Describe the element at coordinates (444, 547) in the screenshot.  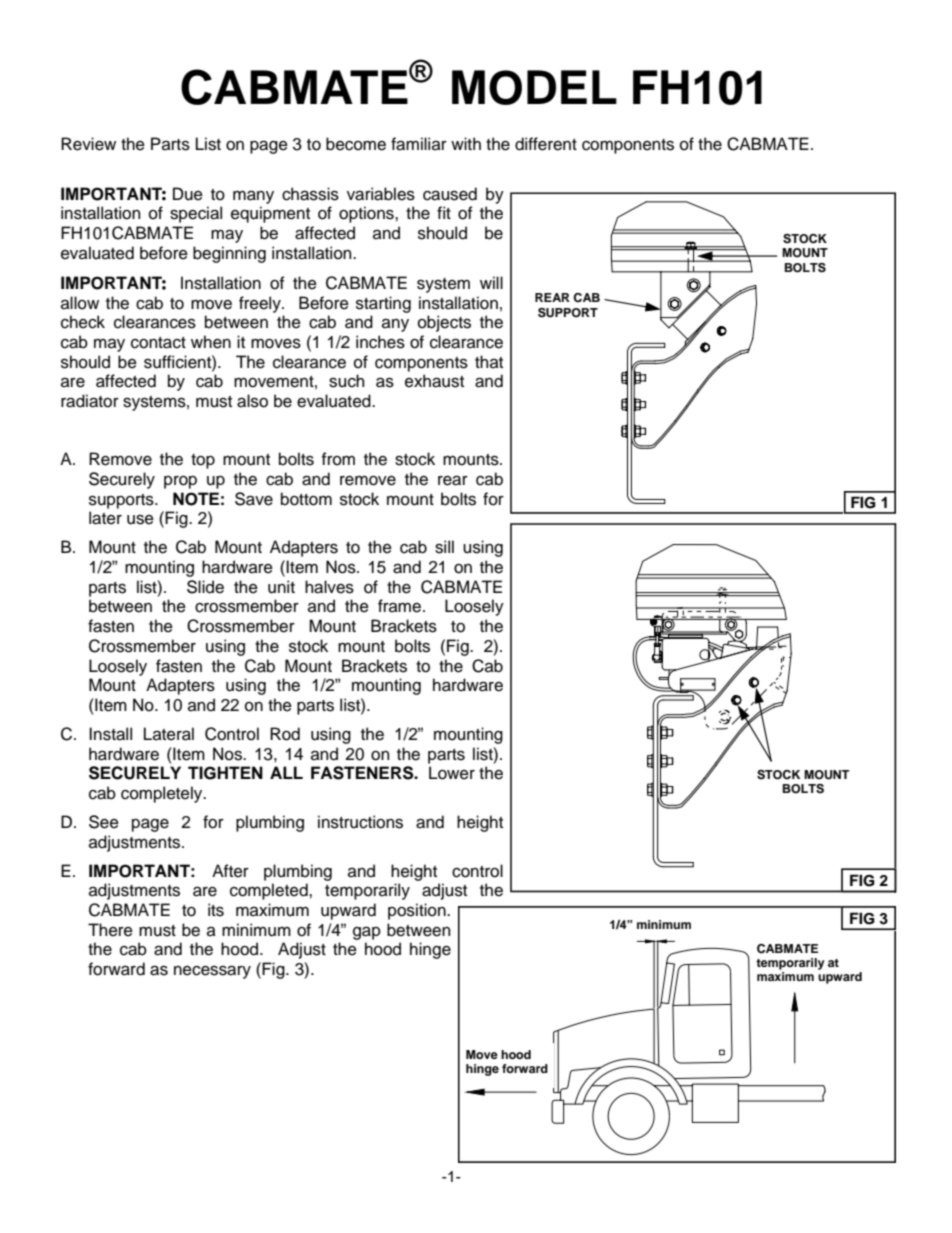
I see `sill` at that location.
